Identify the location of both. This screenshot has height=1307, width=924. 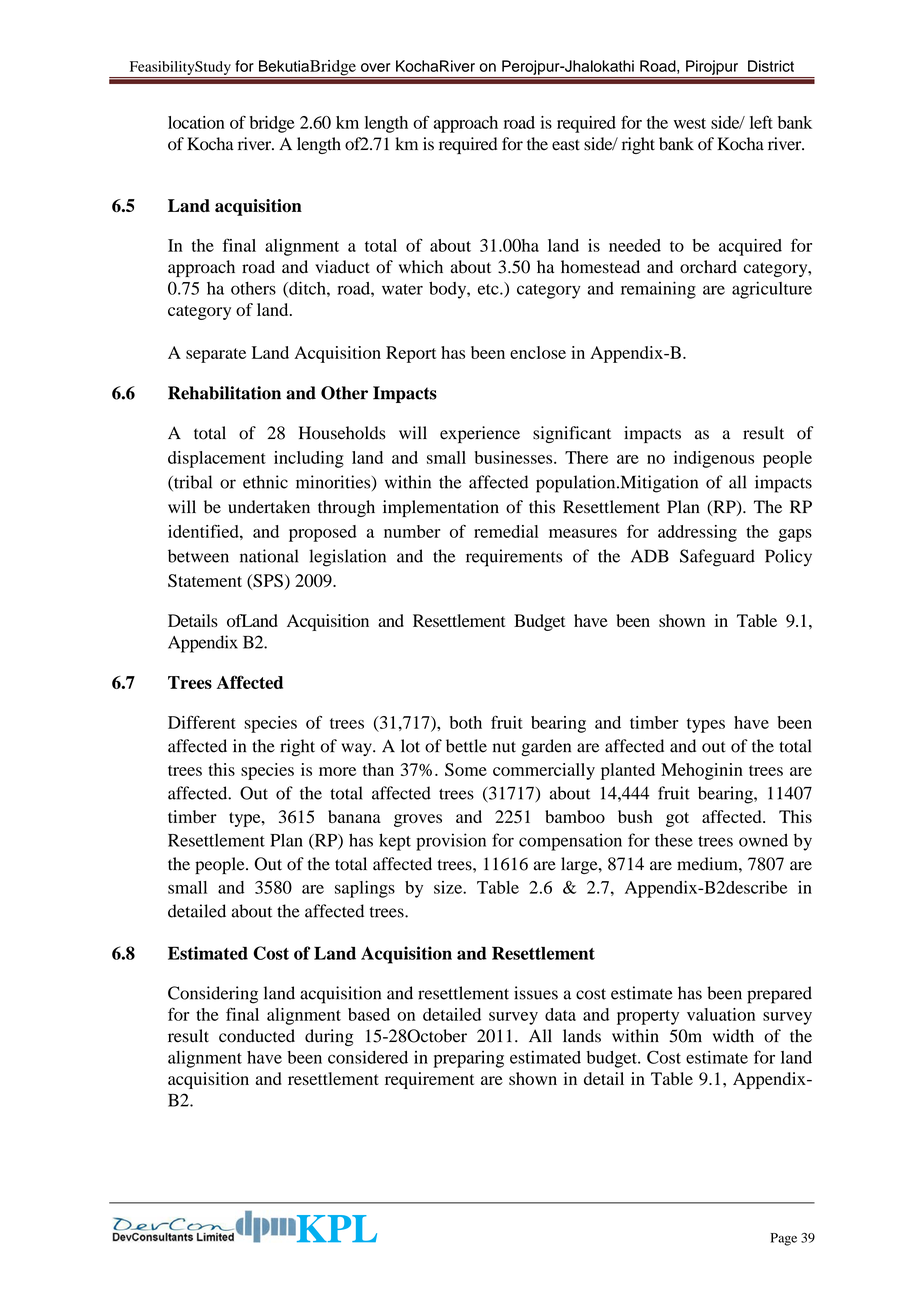
(465, 722).
